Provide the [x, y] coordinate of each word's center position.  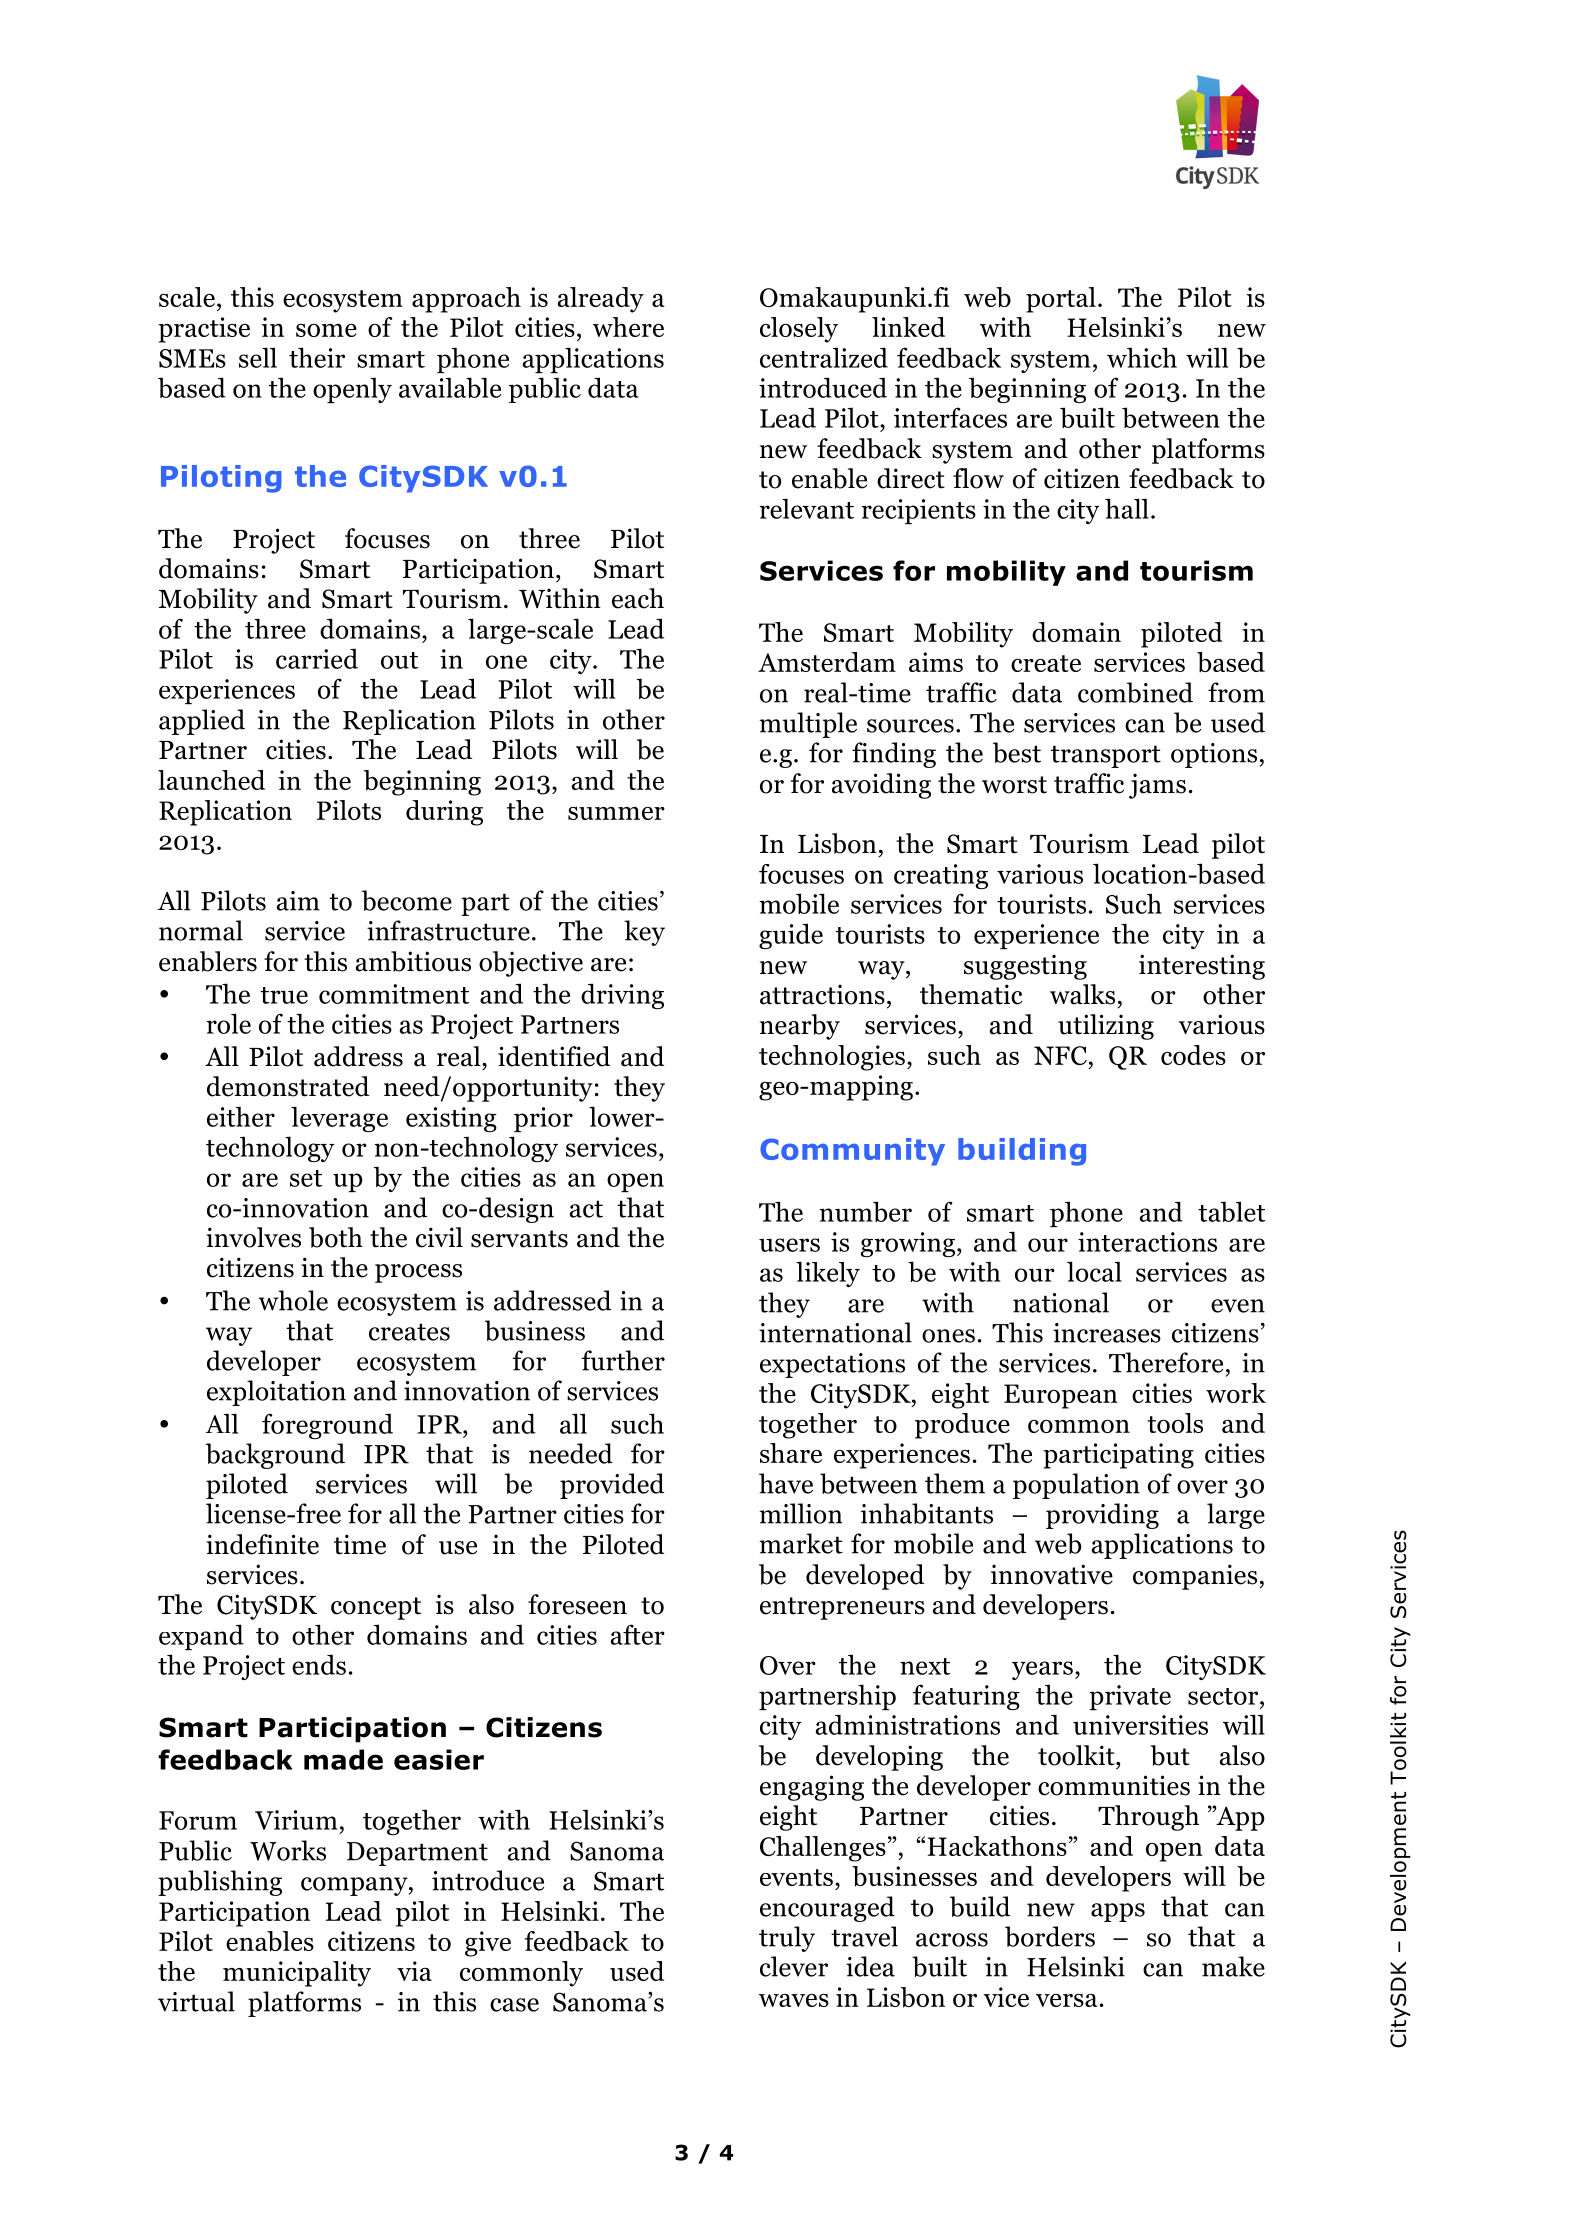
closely [799, 330]
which [1142, 357]
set [306, 1178]
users [789, 1245]
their [317, 357]
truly [787, 1939]
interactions [1147, 1242]
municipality [297, 1974]
